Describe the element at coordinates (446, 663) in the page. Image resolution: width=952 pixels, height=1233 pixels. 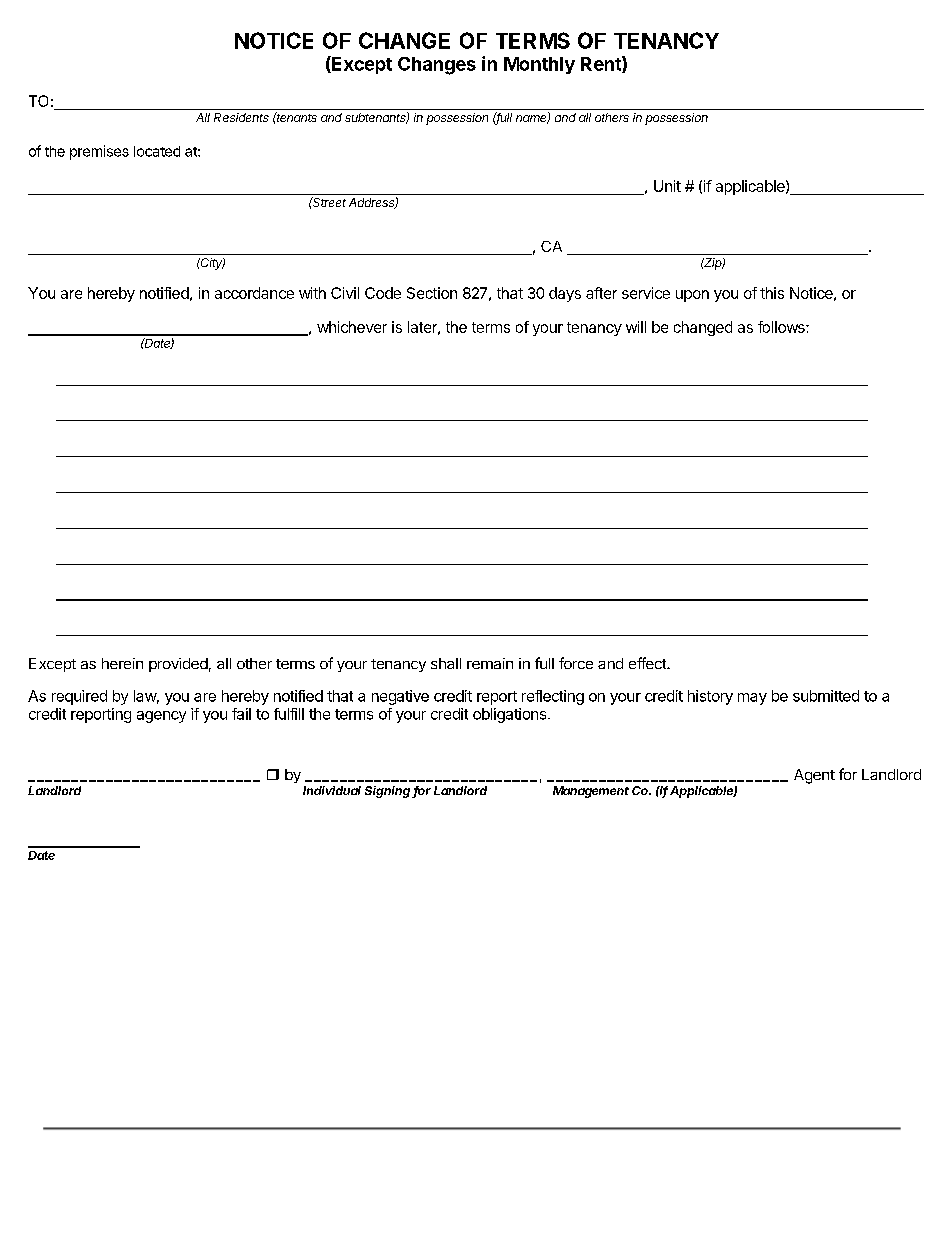
I see `shall` at that location.
